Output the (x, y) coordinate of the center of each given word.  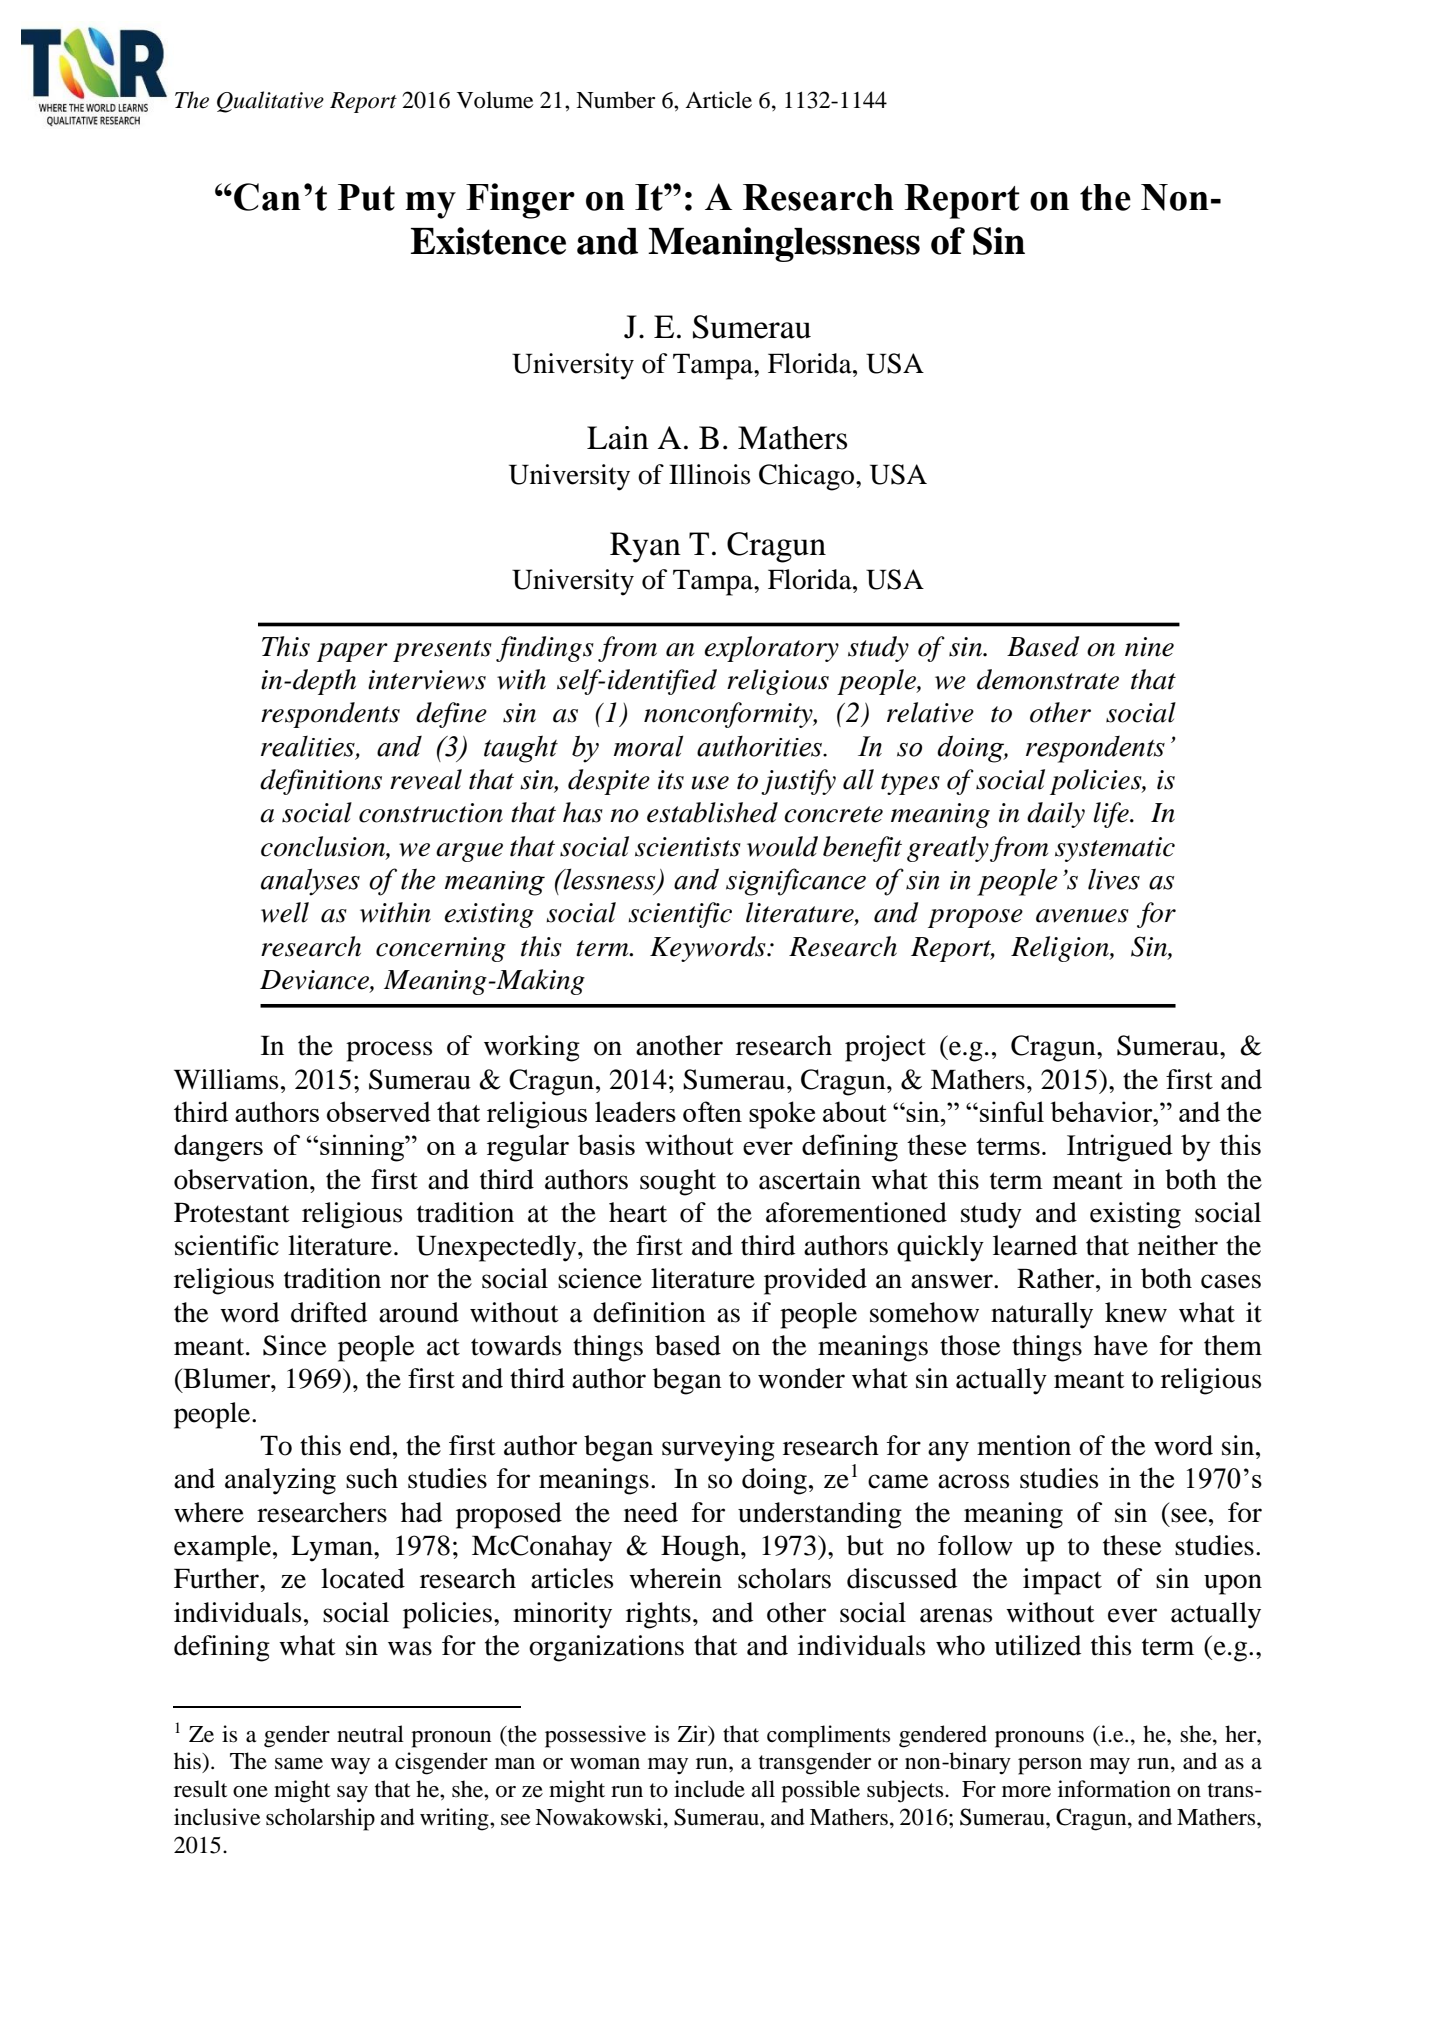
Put (366, 197)
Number (615, 100)
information (1114, 1789)
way (350, 1766)
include (709, 1789)
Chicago (808, 477)
